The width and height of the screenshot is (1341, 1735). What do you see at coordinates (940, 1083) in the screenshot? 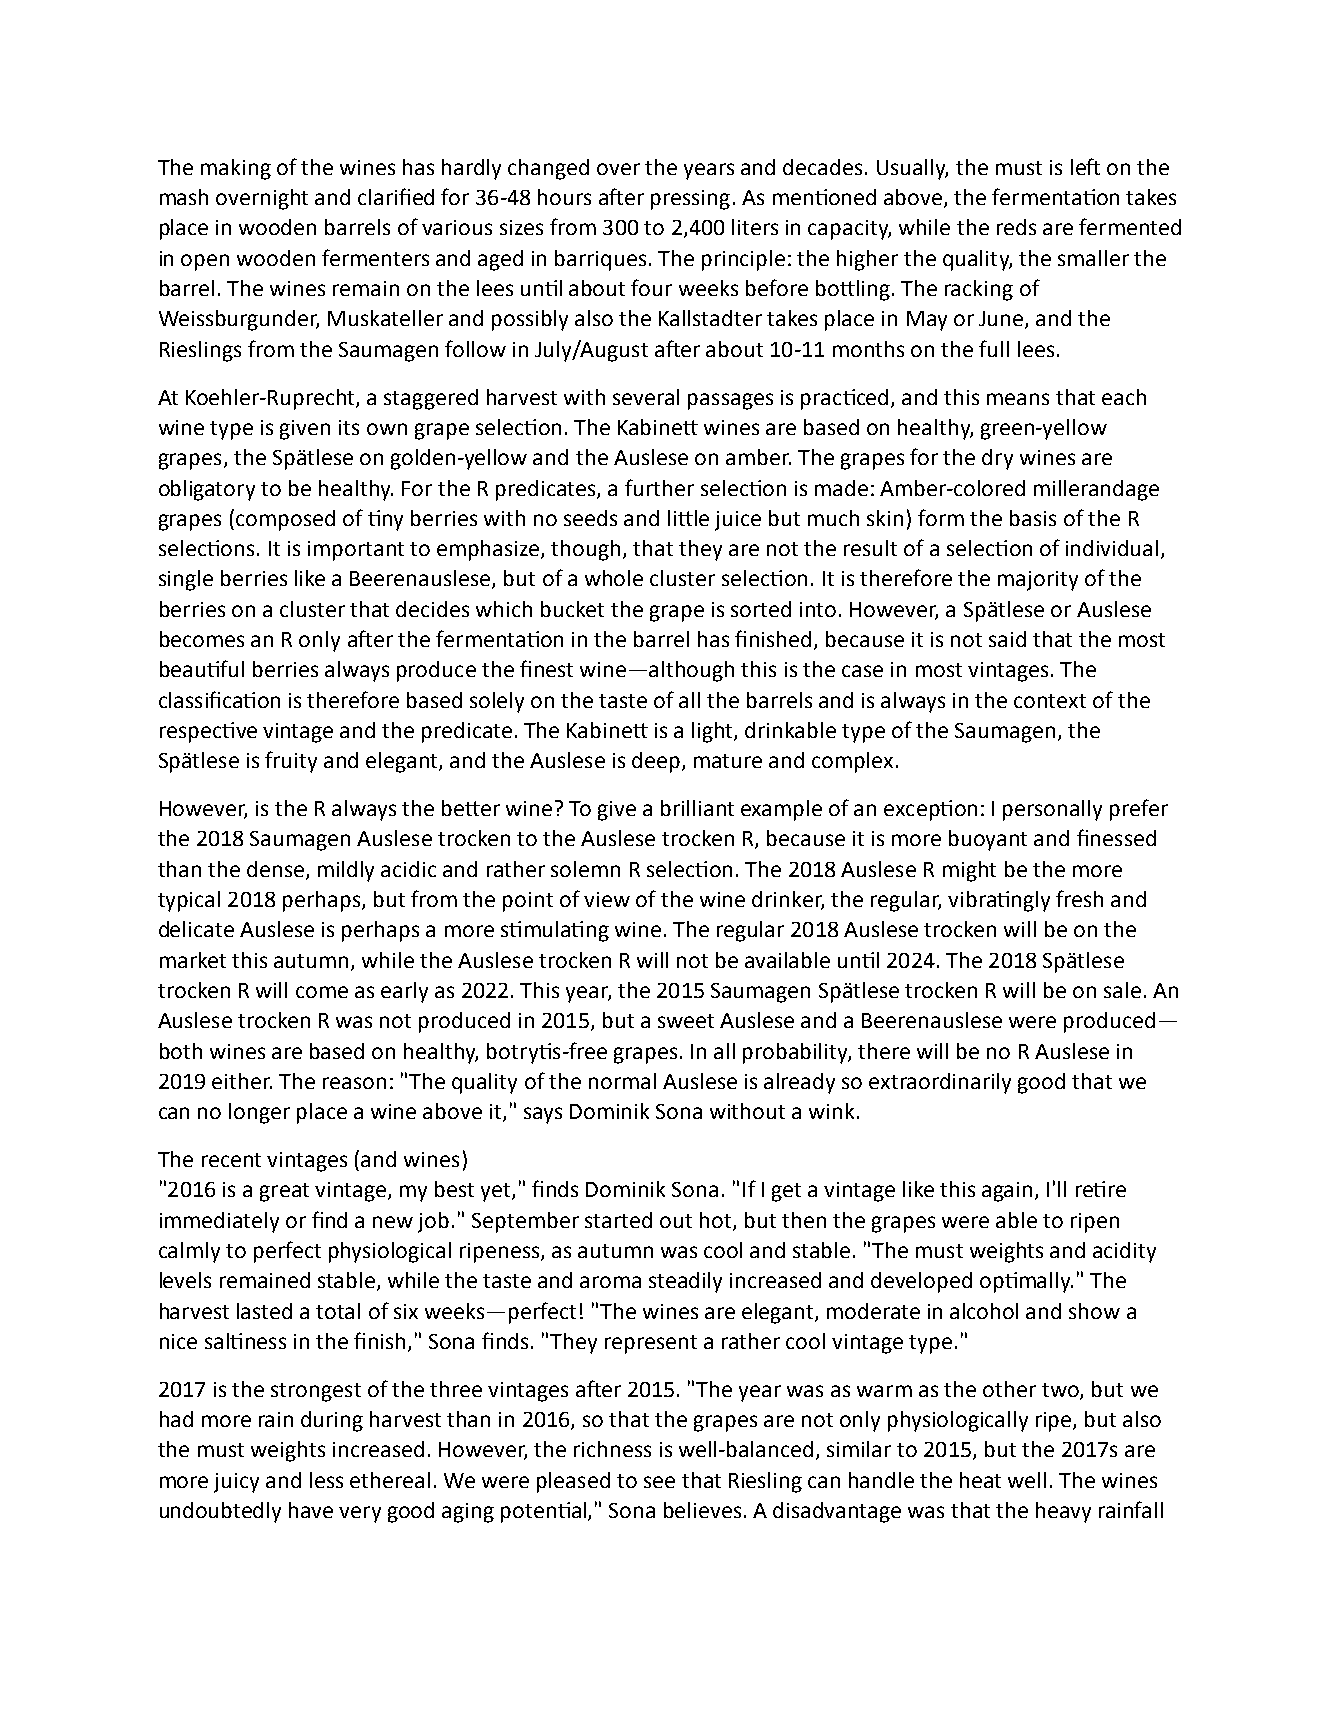
I see `extraordinarily` at bounding box center [940, 1083].
